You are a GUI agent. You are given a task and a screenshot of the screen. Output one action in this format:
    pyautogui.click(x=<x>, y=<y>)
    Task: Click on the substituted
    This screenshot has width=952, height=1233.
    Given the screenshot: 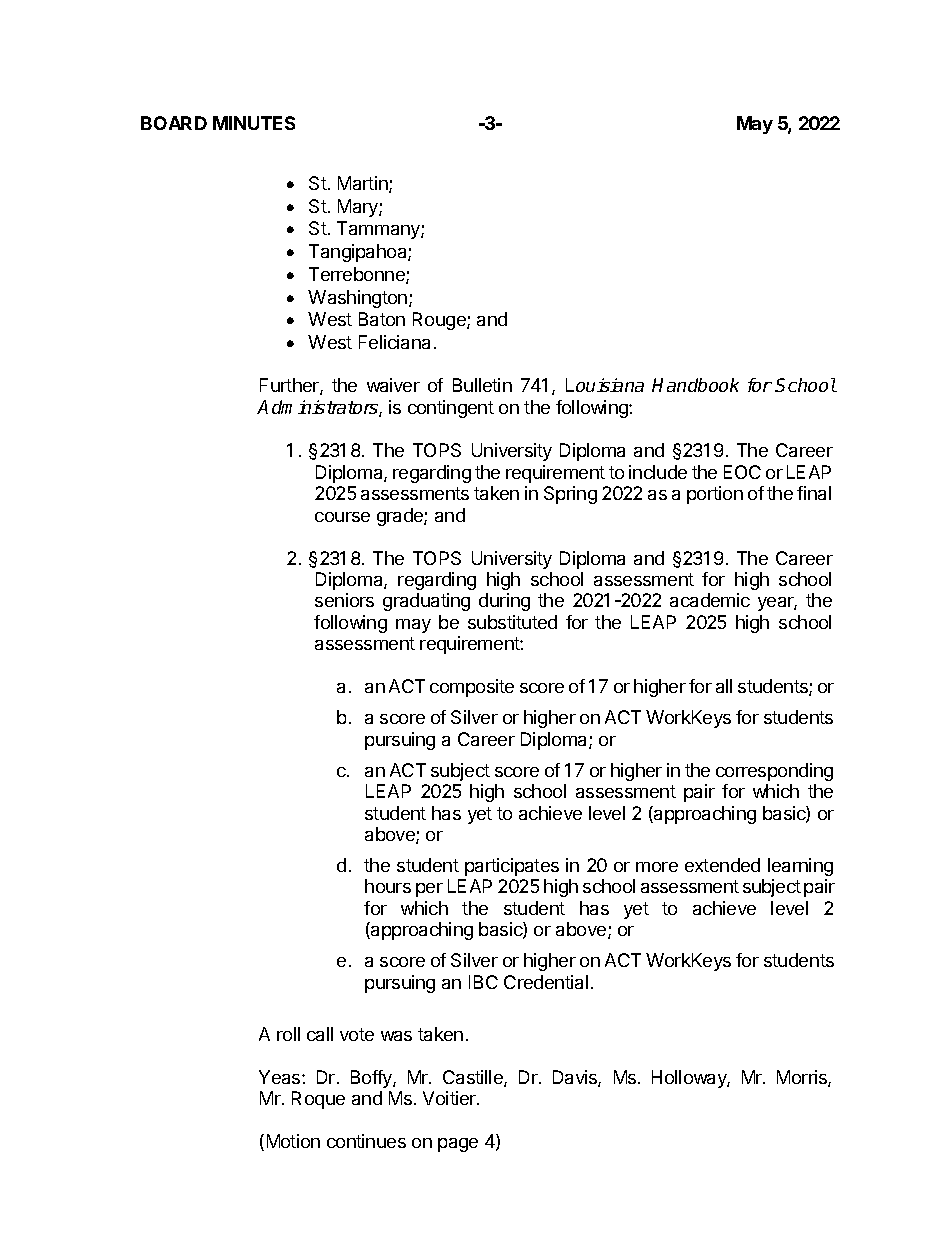 What is the action you would take?
    pyautogui.click(x=512, y=622)
